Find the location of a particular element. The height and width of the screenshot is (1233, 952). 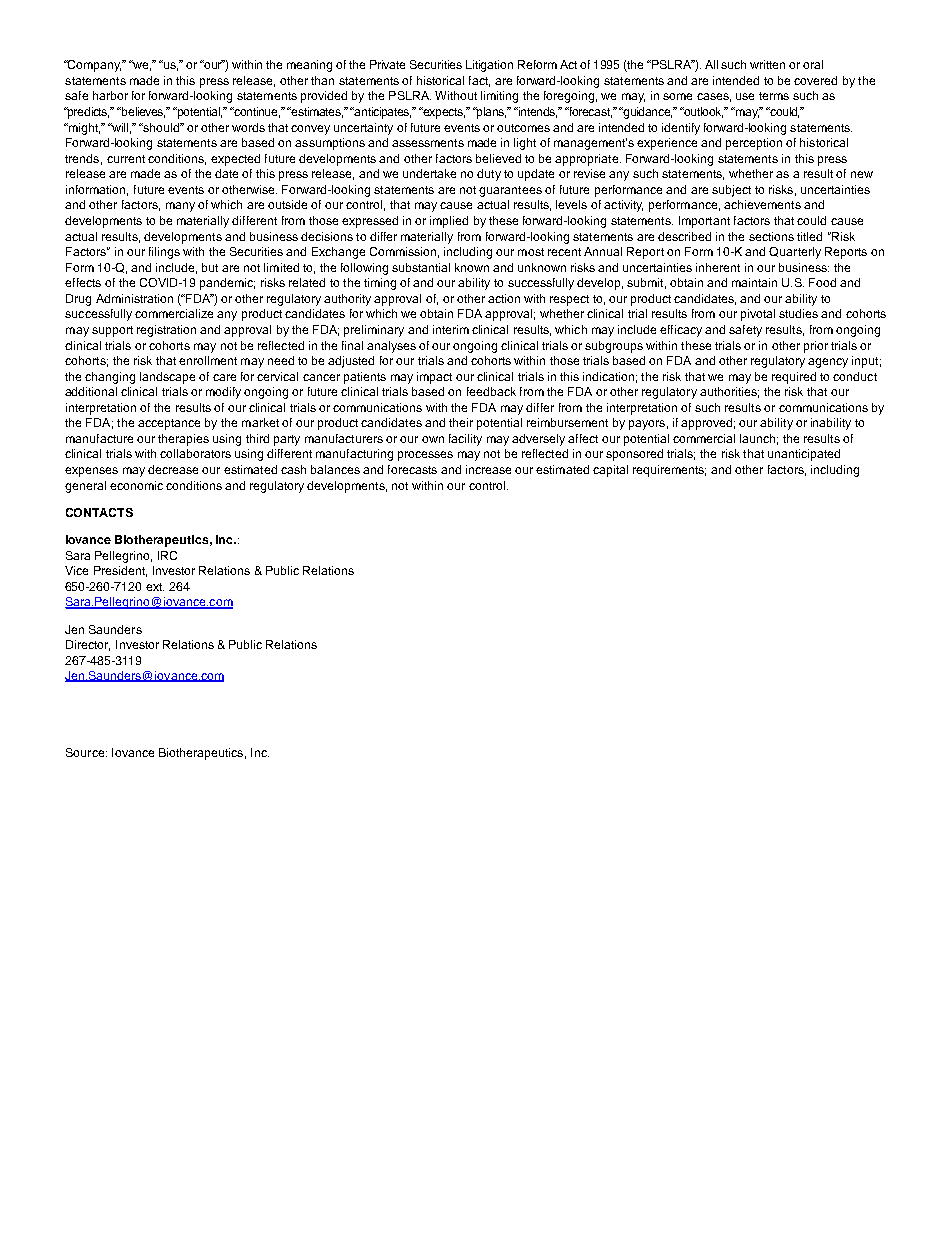

limiting is located at coordinates (499, 97).
